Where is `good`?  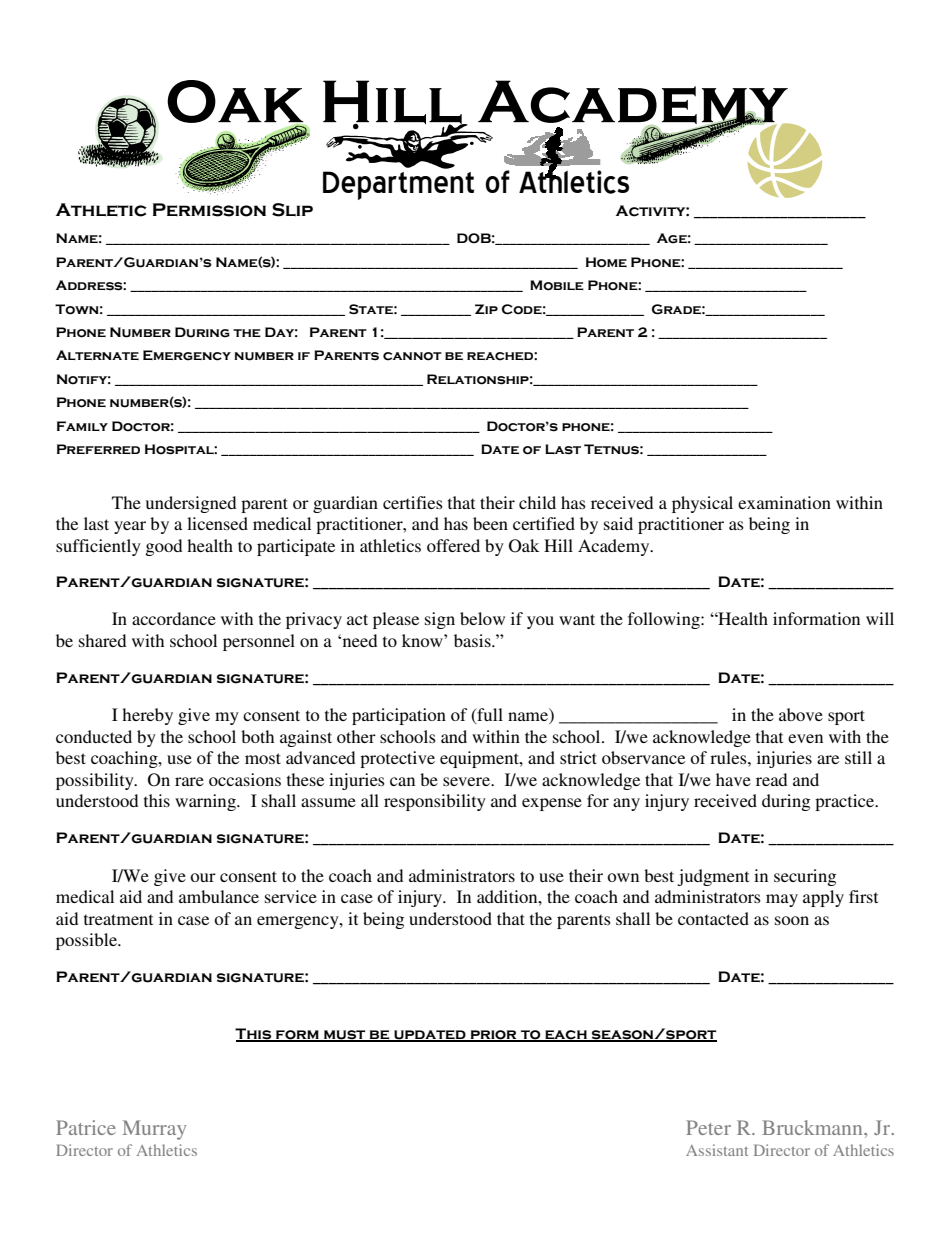 good is located at coordinates (163, 547).
